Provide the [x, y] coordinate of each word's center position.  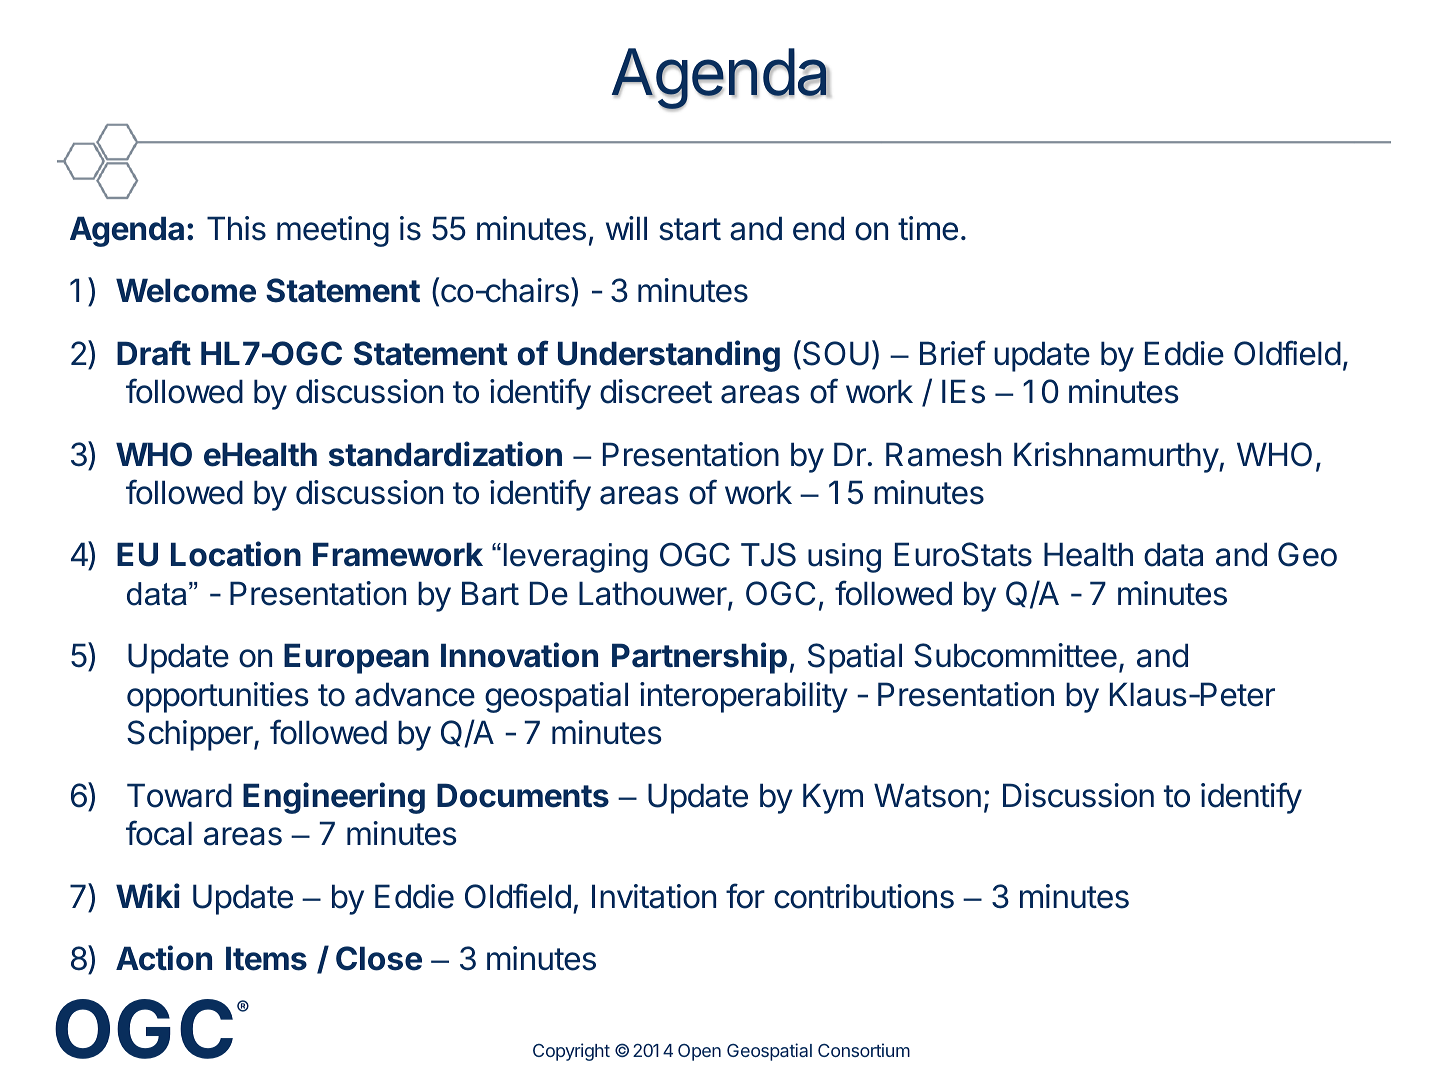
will [626, 228]
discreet [656, 391]
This [236, 228]
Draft [154, 353]
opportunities [218, 697]
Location [236, 554]
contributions [864, 896]
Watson [927, 795]
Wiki [148, 895]
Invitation [654, 896]
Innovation [519, 655]
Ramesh [943, 454]
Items [266, 958]
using [844, 558]
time [928, 228]
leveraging [576, 558]
